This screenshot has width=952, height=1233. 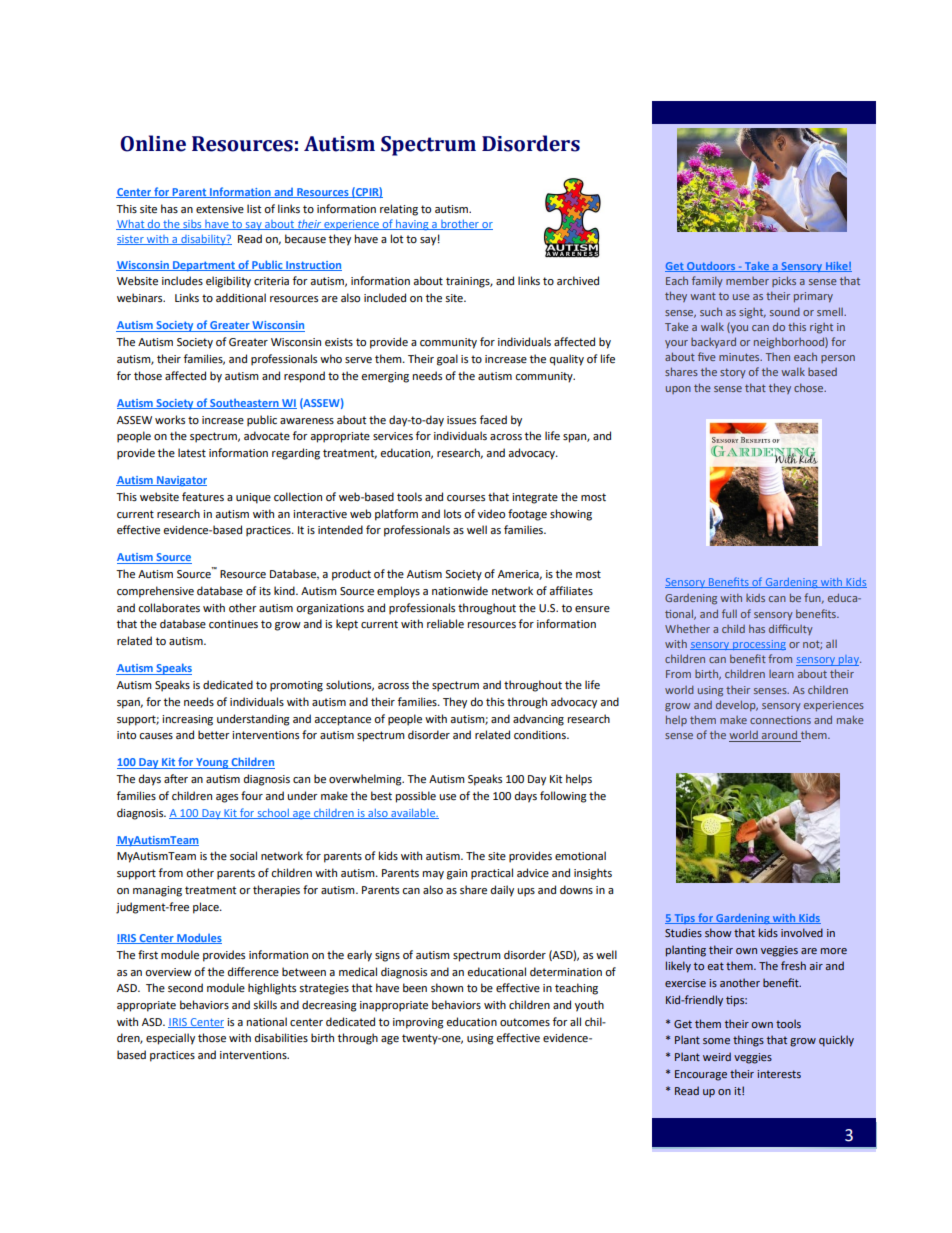 I want to click on advancing, so click(x=538, y=720).
